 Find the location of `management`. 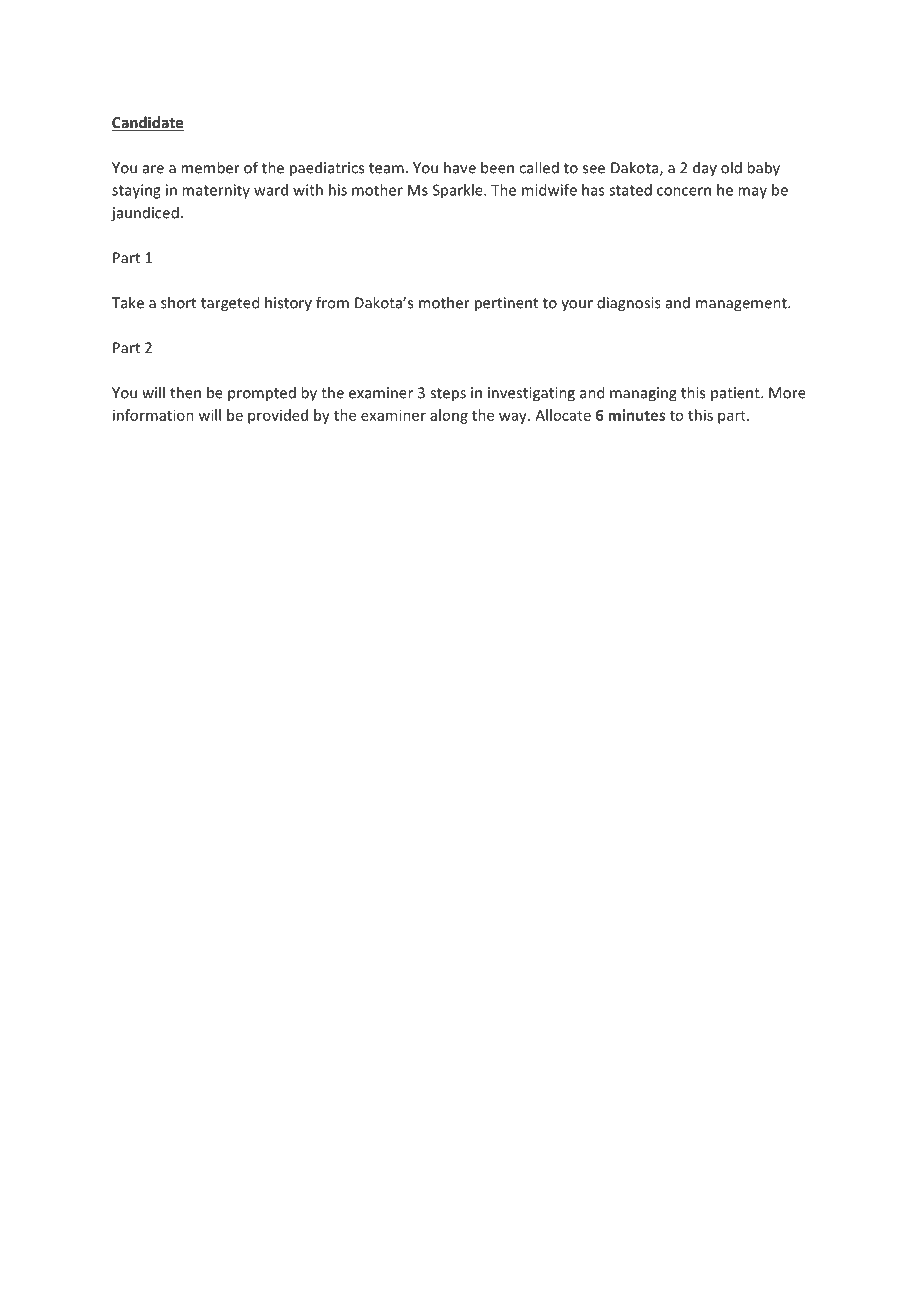

management is located at coordinates (742, 305).
